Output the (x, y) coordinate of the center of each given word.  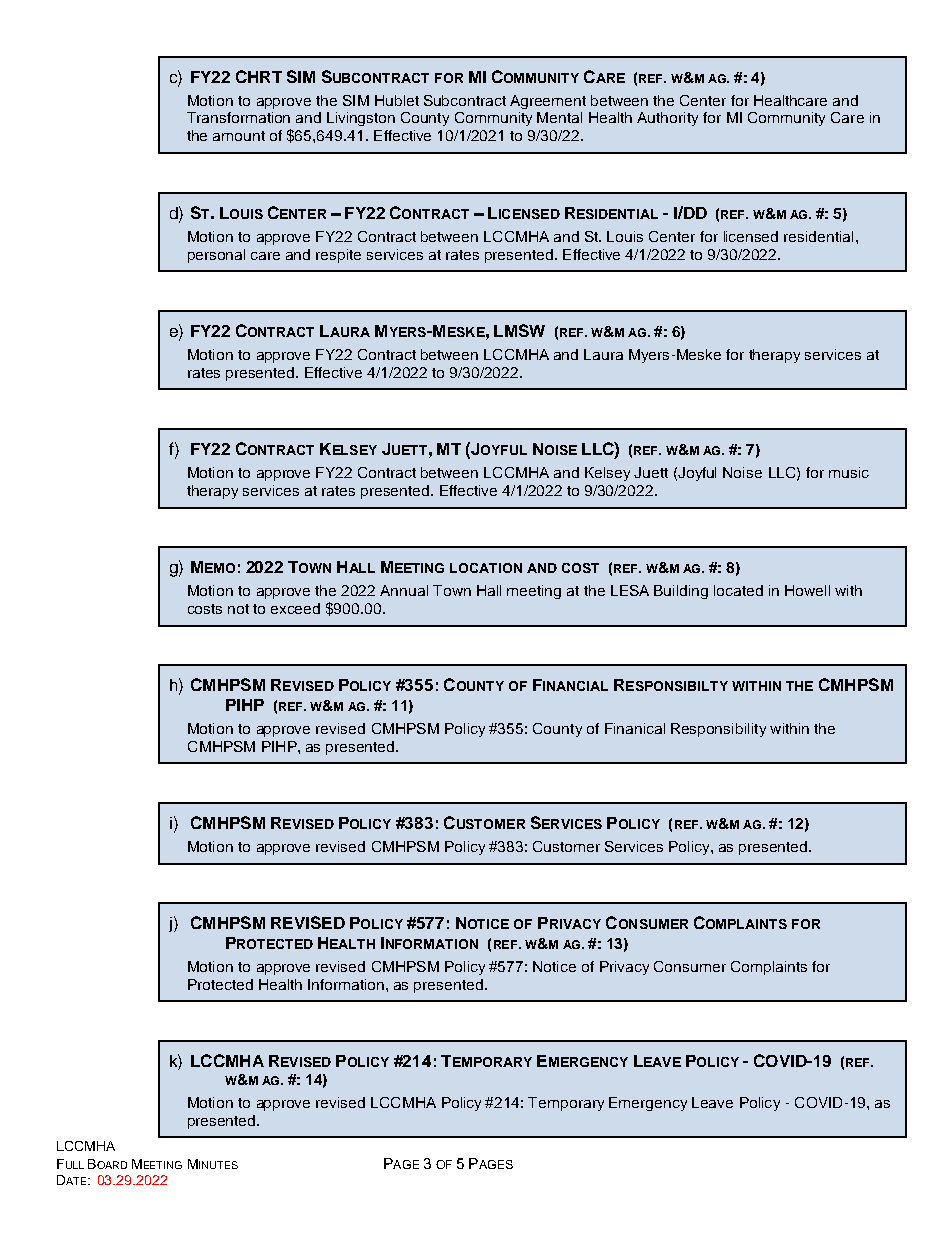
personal (216, 256)
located (738, 590)
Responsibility (718, 730)
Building (681, 592)
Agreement (548, 102)
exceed (295, 608)
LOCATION (486, 568)
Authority (667, 119)
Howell (807, 590)
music (849, 472)
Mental (559, 117)
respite (338, 256)
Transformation (238, 117)
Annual (404, 590)
